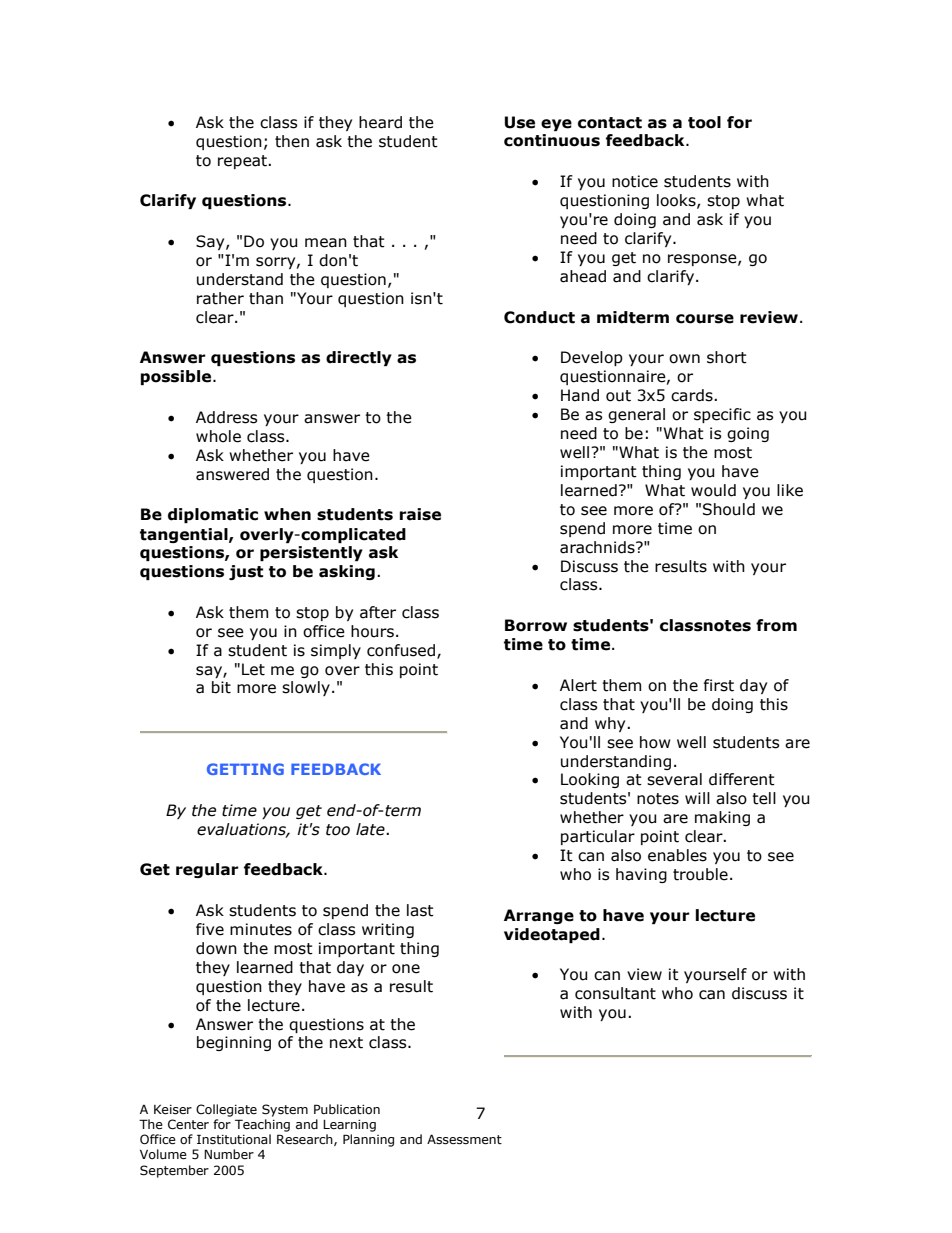 This image has height=1233, width=952. What do you see at coordinates (420, 910) in the image?
I see `last` at bounding box center [420, 910].
